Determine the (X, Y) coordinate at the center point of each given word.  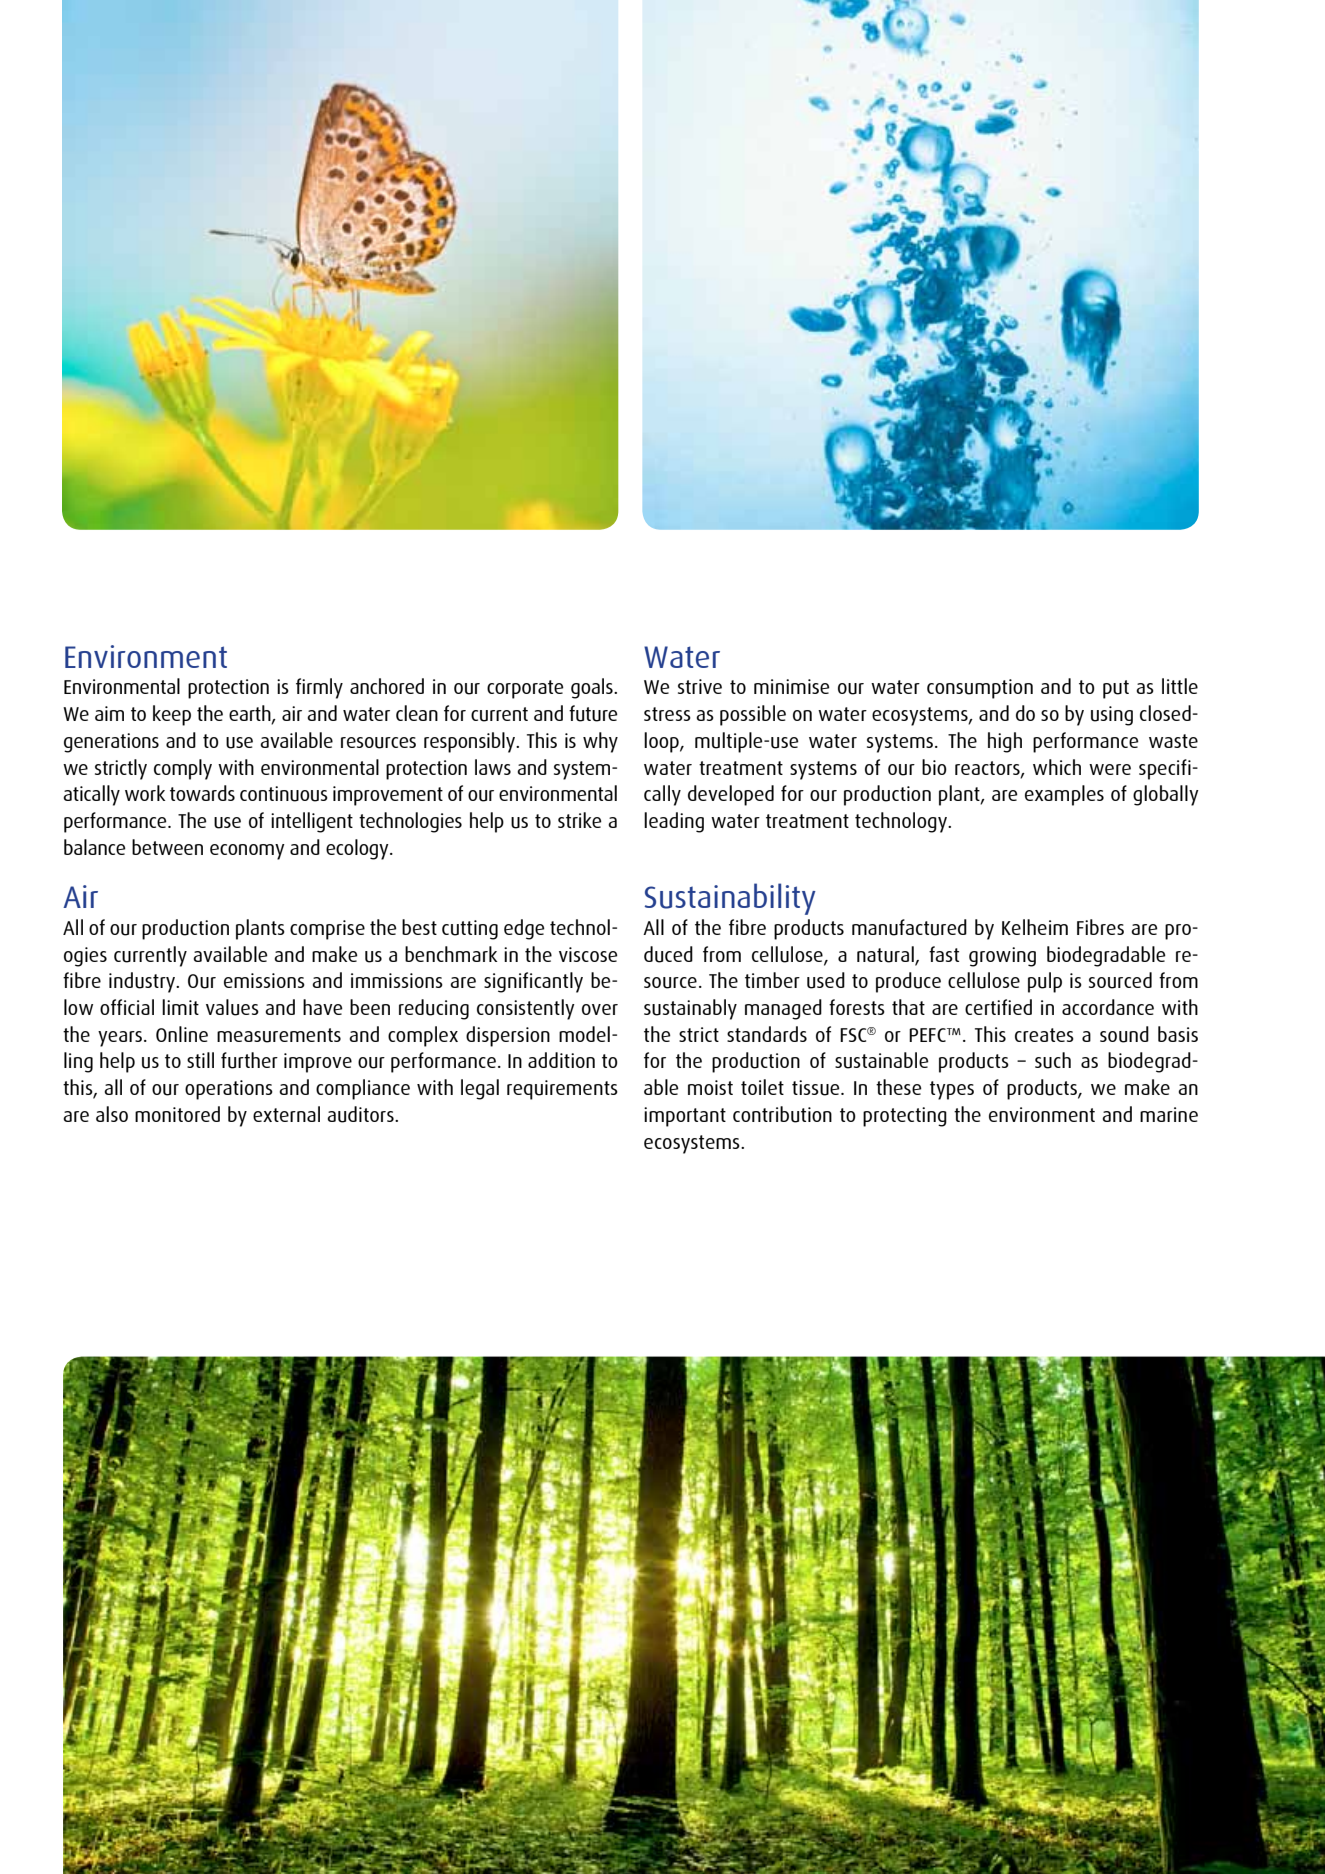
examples (1064, 795)
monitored (177, 1114)
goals (593, 688)
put (1116, 689)
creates (1044, 1035)
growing (1002, 957)
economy (247, 852)
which (1057, 767)
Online (182, 1034)
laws (493, 767)
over (600, 1009)
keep (172, 715)
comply (183, 769)
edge (524, 929)
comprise (327, 930)
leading (674, 822)
